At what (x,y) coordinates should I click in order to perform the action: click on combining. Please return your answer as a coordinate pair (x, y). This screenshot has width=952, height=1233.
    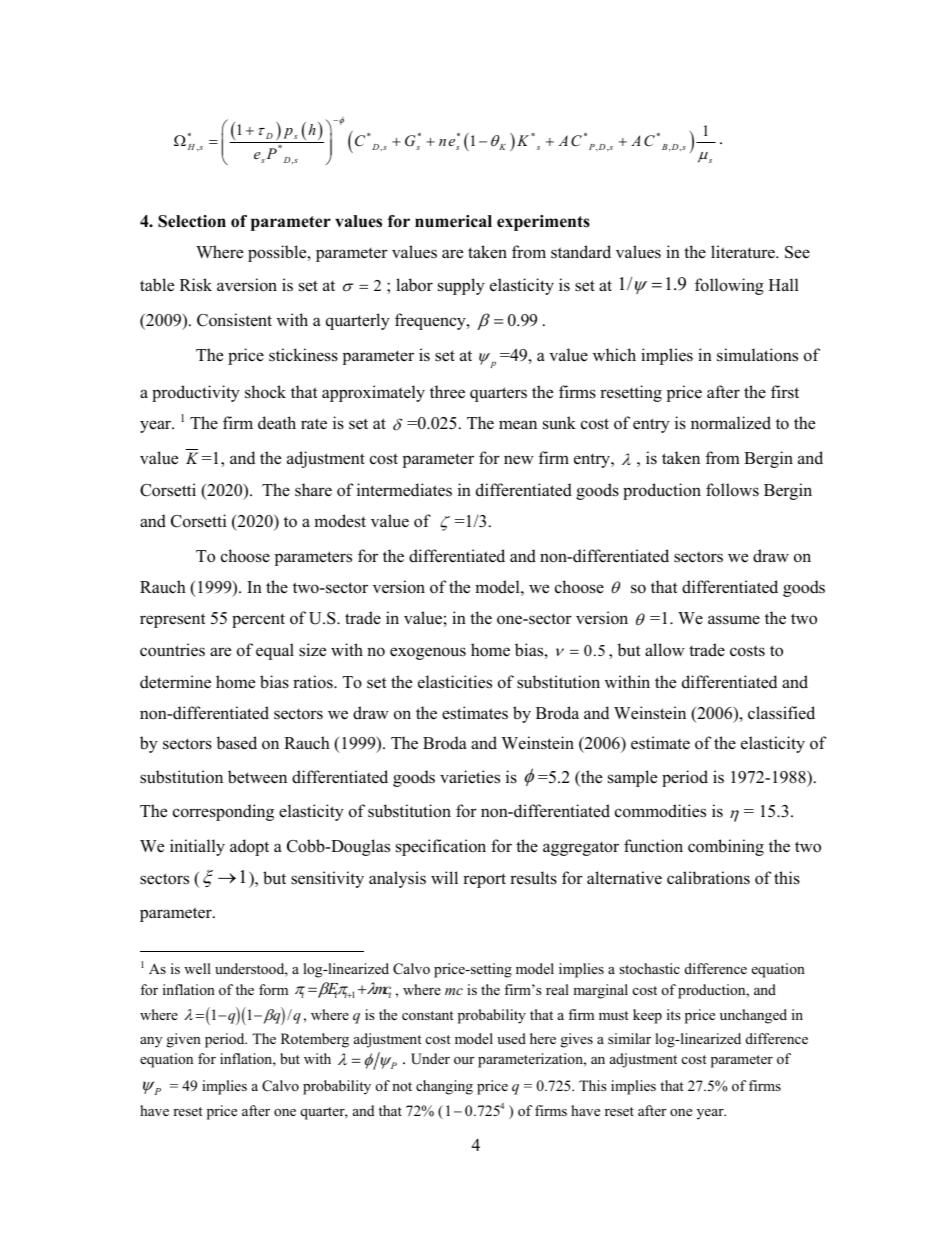
    Looking at the image, I should click on (726, 847).
